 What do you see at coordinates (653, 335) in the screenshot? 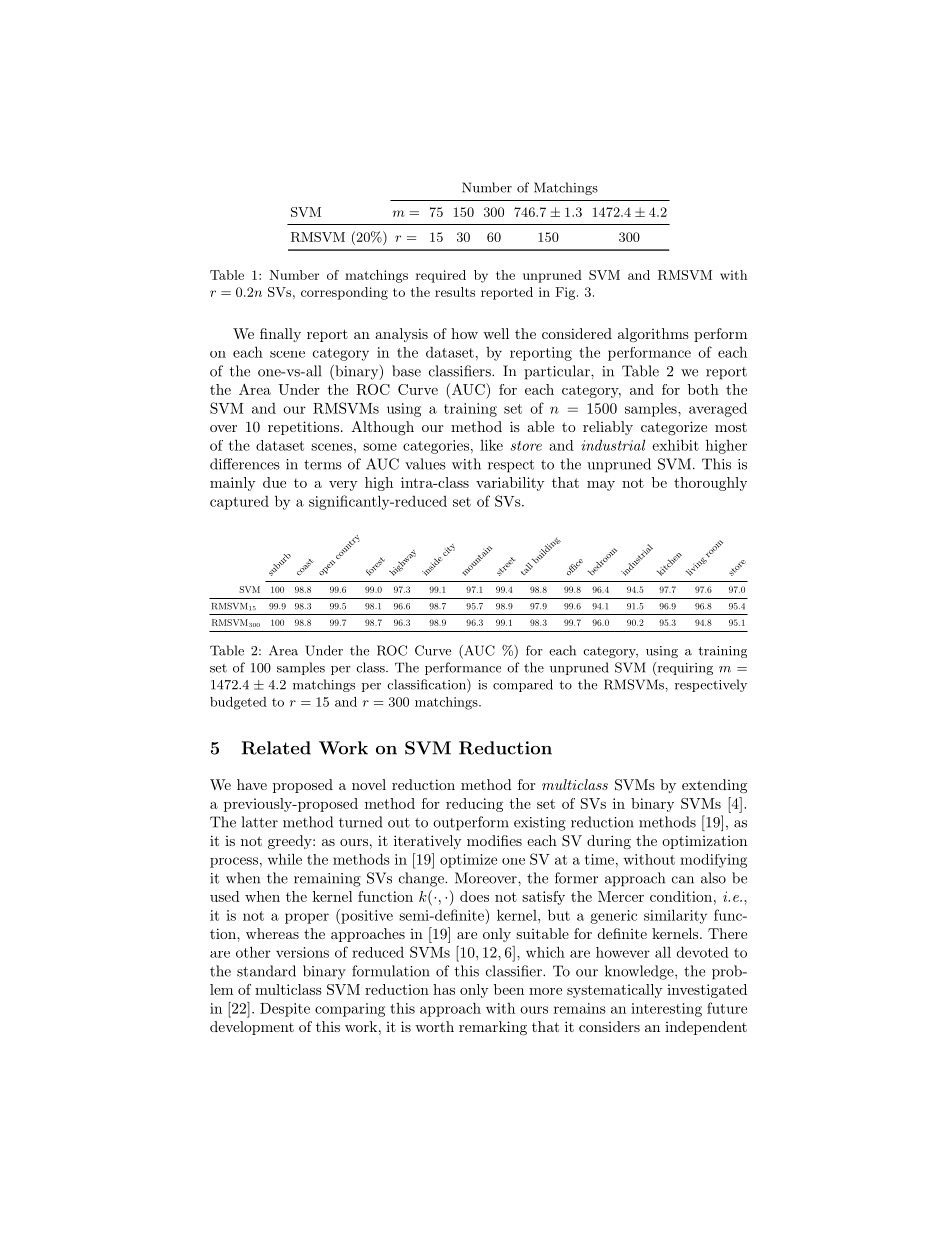
I see `algorithms` at bounding box center [653, 335].
